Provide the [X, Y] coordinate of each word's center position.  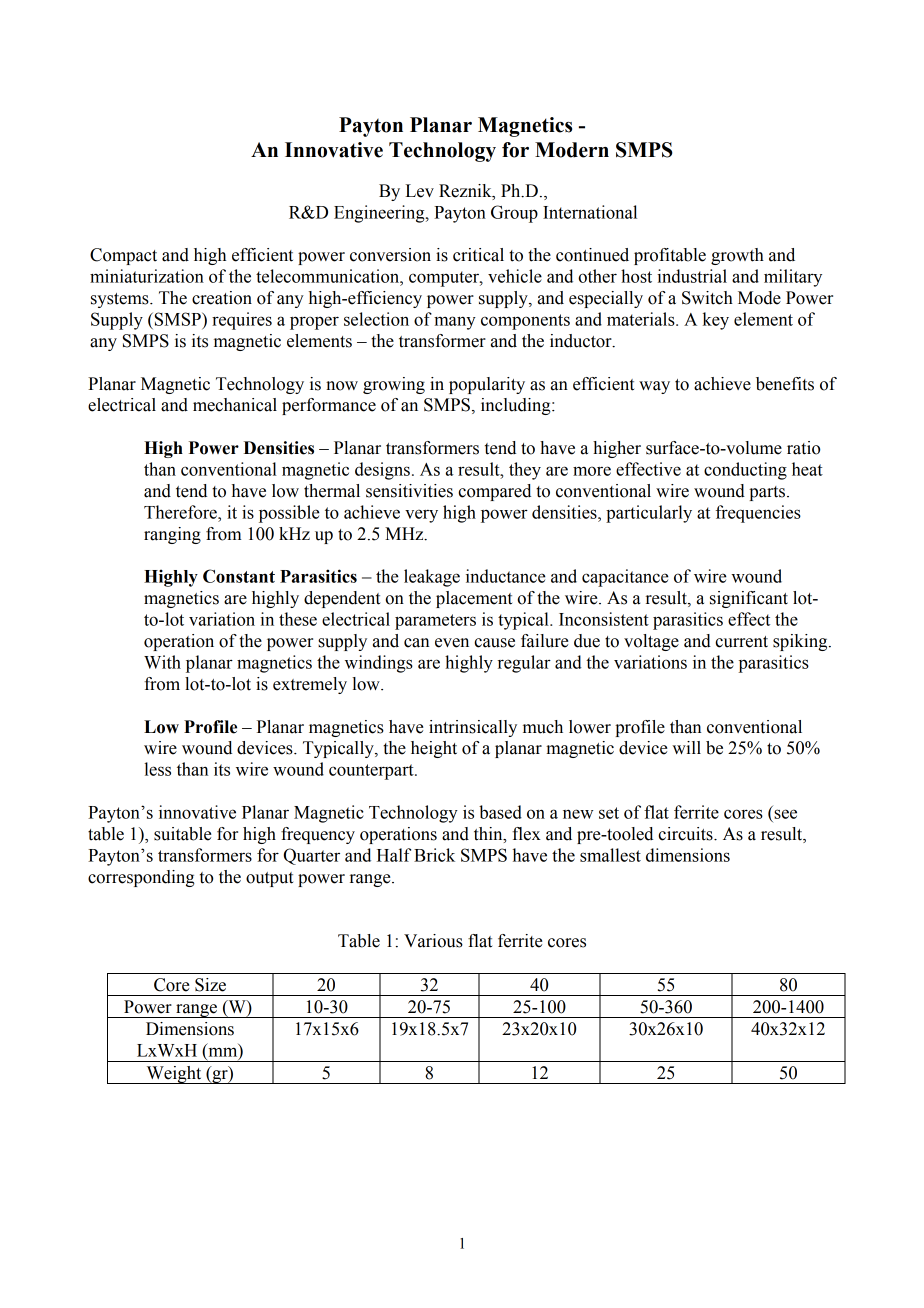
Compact [123, 256]
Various [433, 941]
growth [737, 256]
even [452, 643]
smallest [610, 855]
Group [514, 214]
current [741, 642]
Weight [174, 1075]
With [162, 662]
